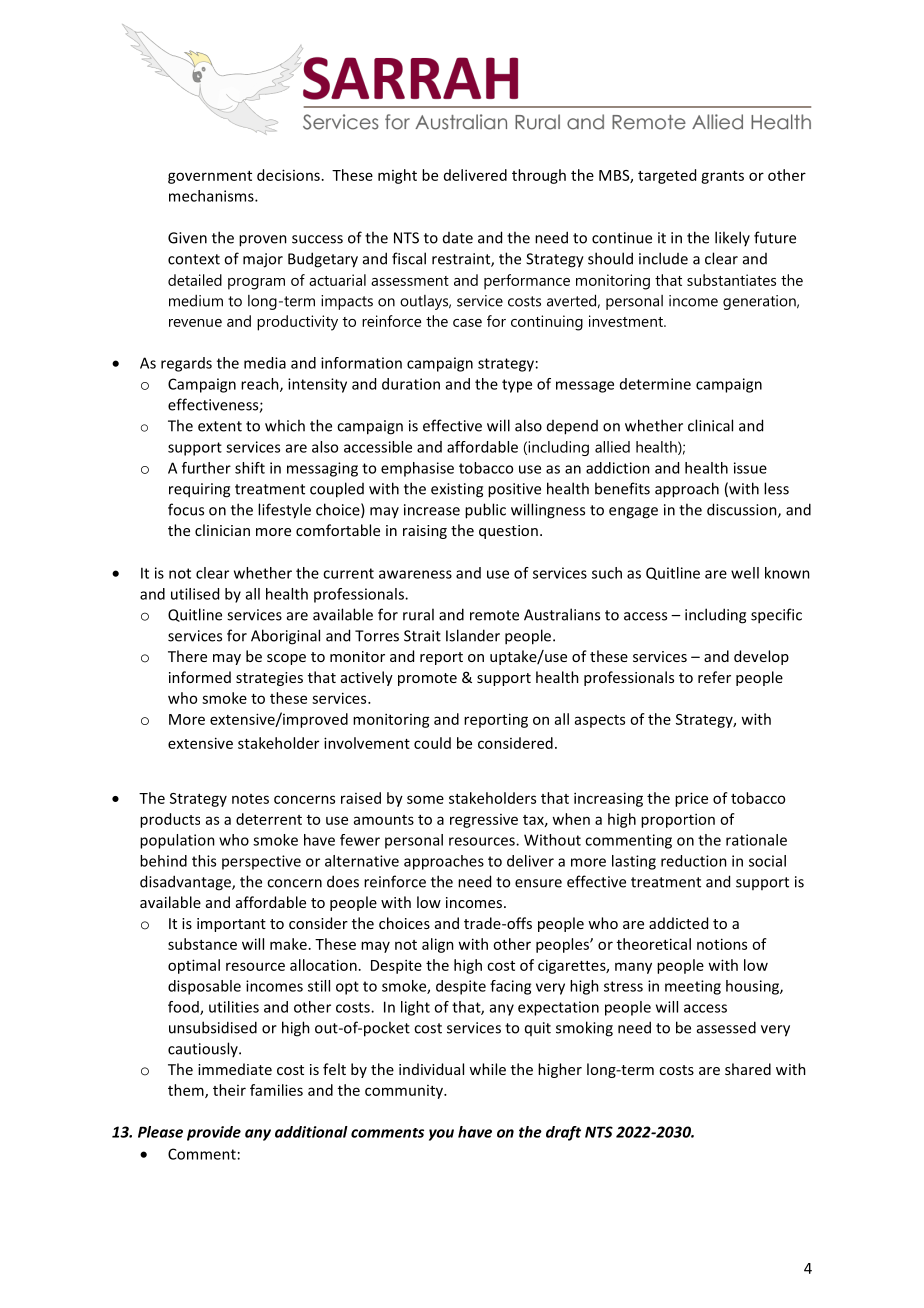 The image size is (924, 1308). Describe the element at coordinates (441, 1135) in the screenshot. I see `you` at that location.
